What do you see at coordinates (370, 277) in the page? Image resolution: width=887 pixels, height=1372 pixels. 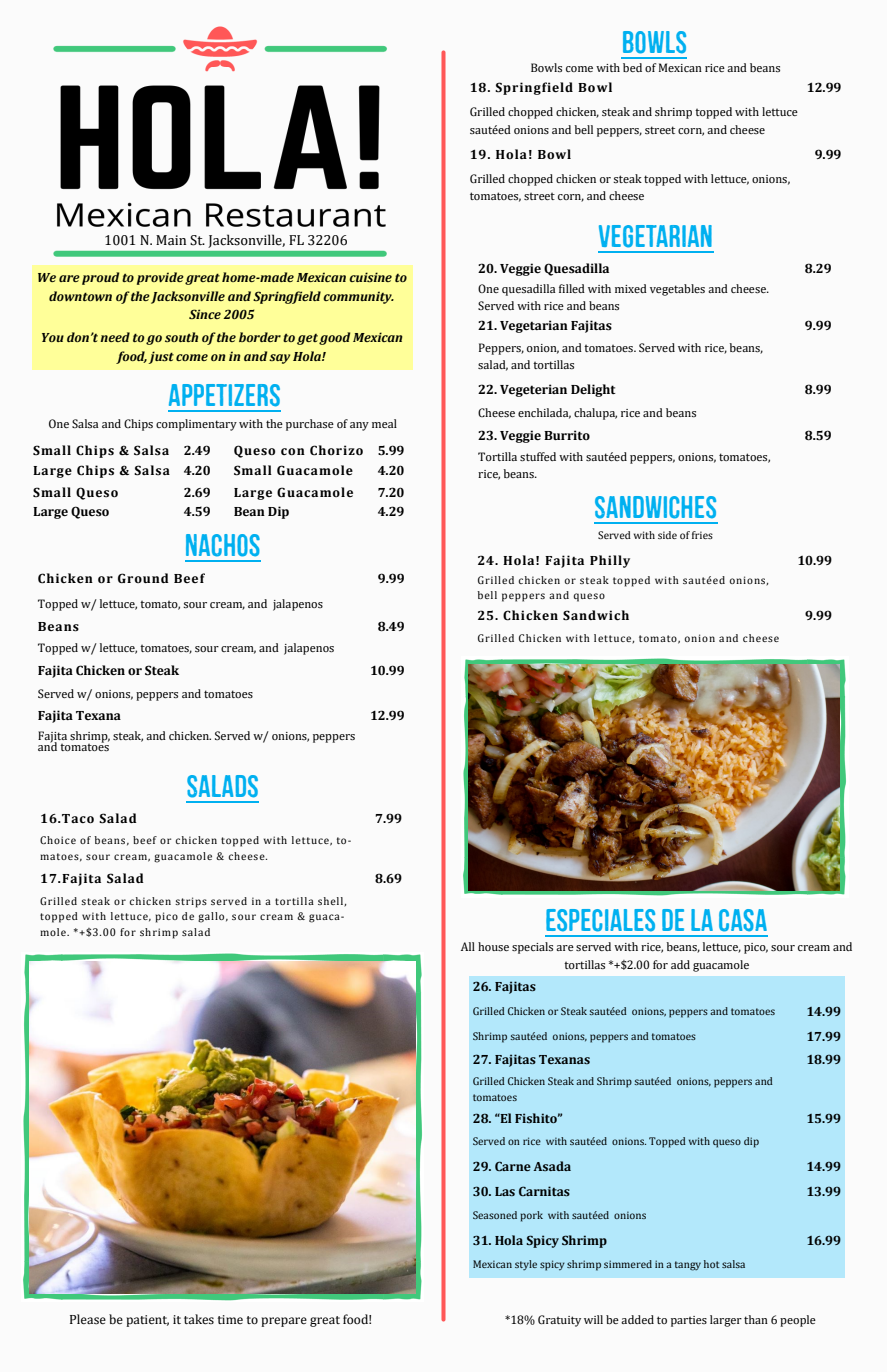 I see `cuisine` at bounding box center [370, 277].
